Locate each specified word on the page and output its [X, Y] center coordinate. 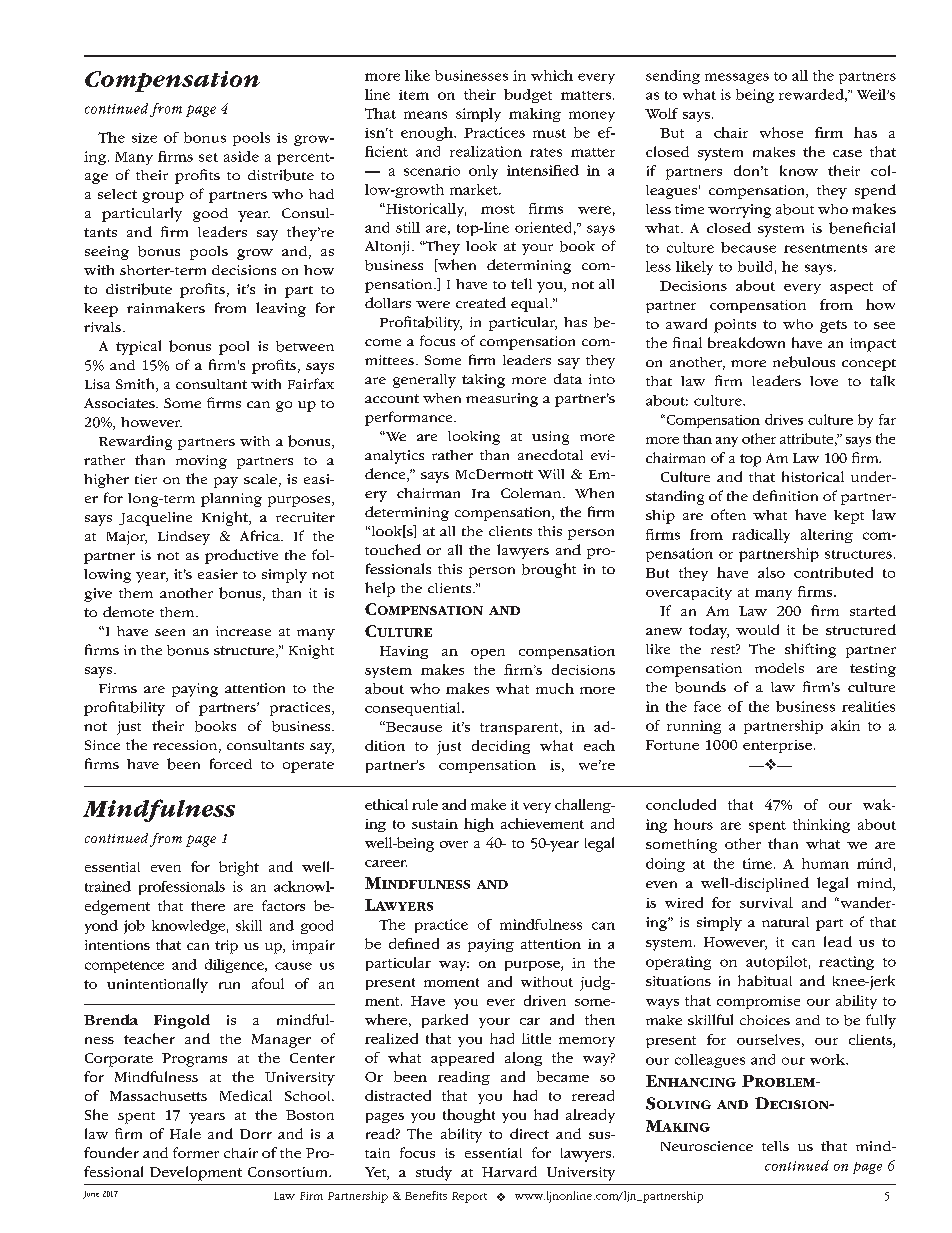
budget [528, 96]
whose [781, 132]
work [828, 1059]
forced [231, 763]
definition [785, 495]
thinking [821, 826]
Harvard [509, 1171]
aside [241, 156]
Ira [481, 493]
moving [201, 462]
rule [425, 804]
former [196, 1152]
